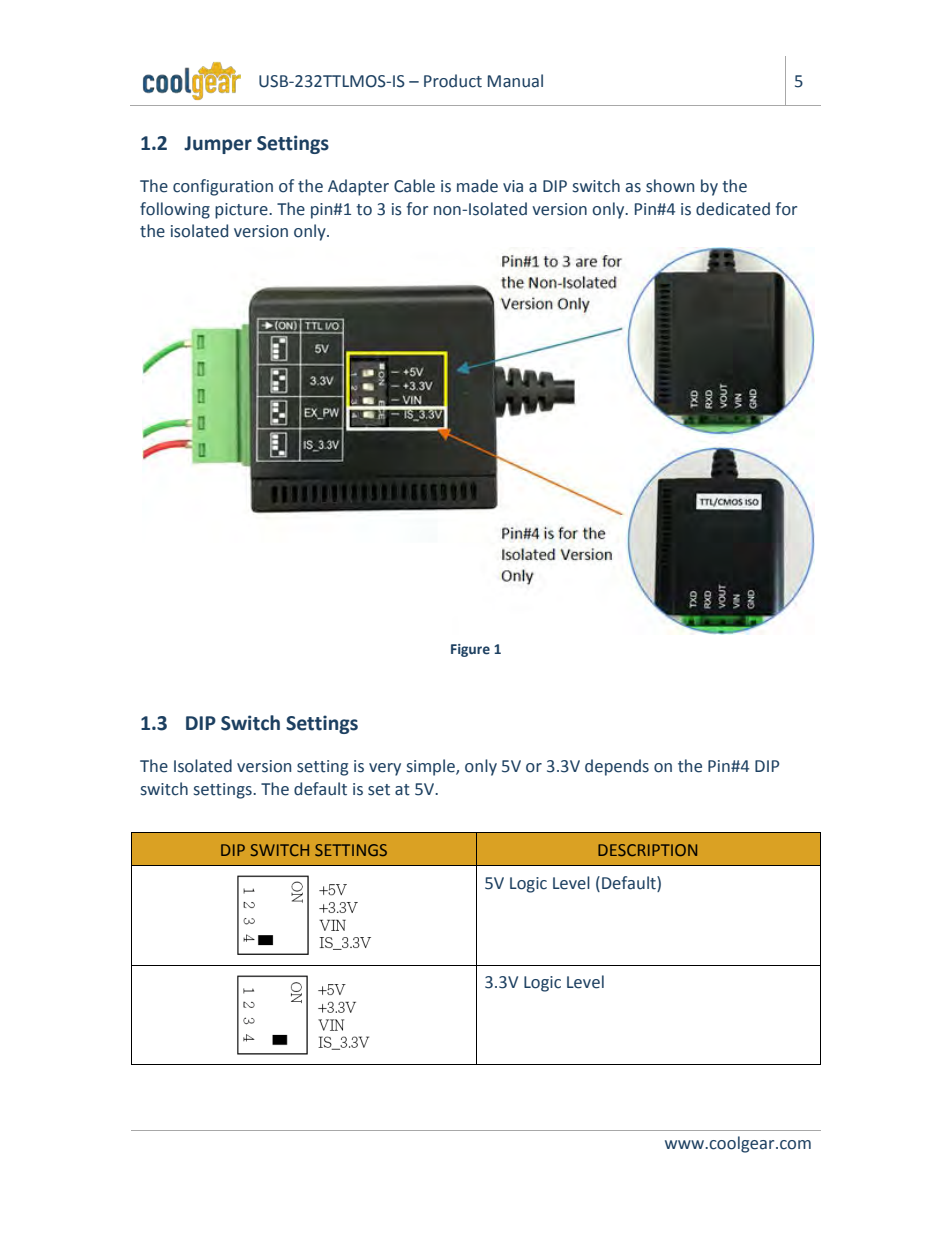  I want to click on shown, so click(670, 186).
